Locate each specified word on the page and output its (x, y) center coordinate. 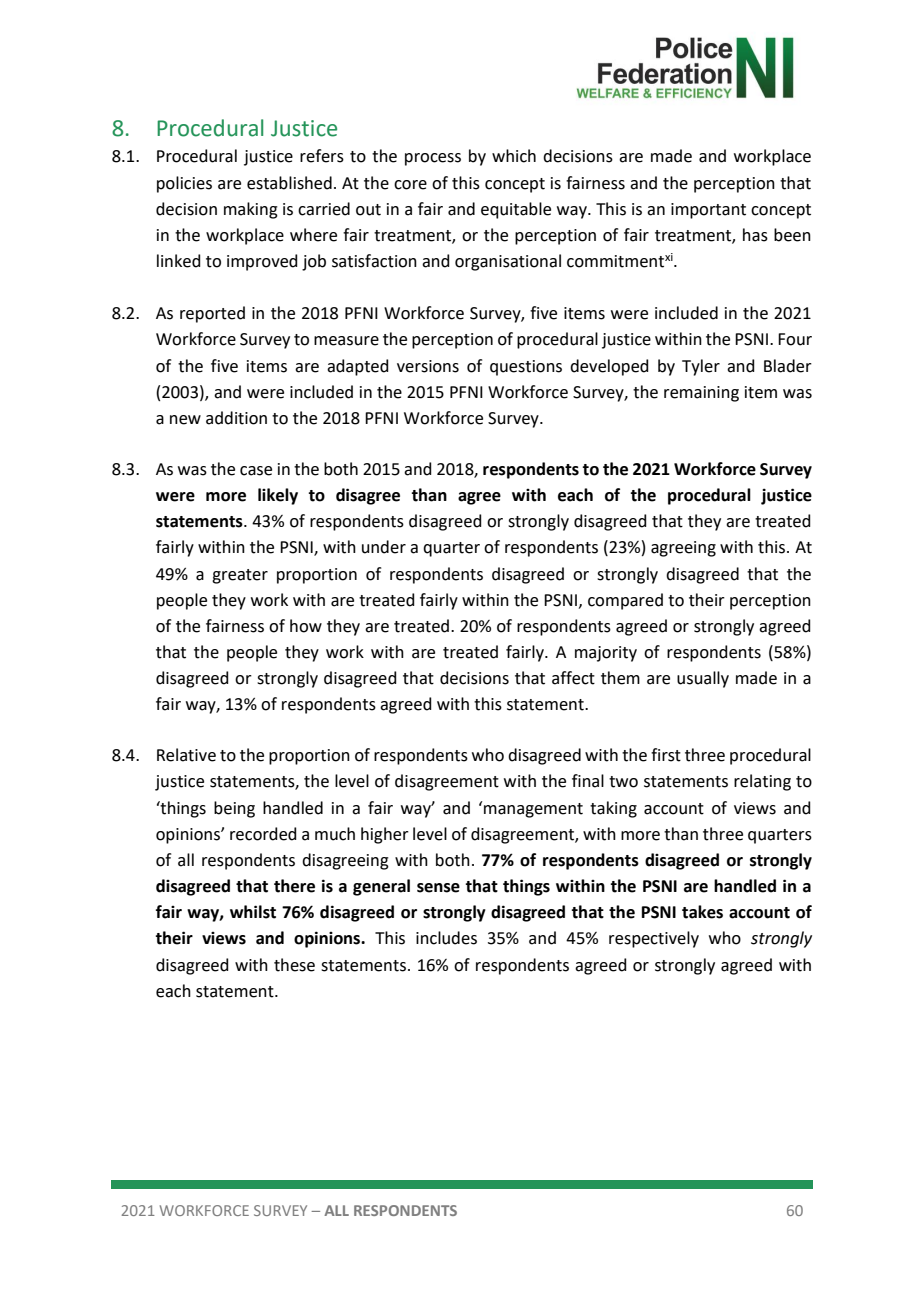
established (289, 183)
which (514, 156)
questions (526, 368)
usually (703, 679)
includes (446, 938)
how (306, 626)
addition (236, 418)
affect (573, 678)
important (708, 211)
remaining (701, 394)
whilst (253, 912)
